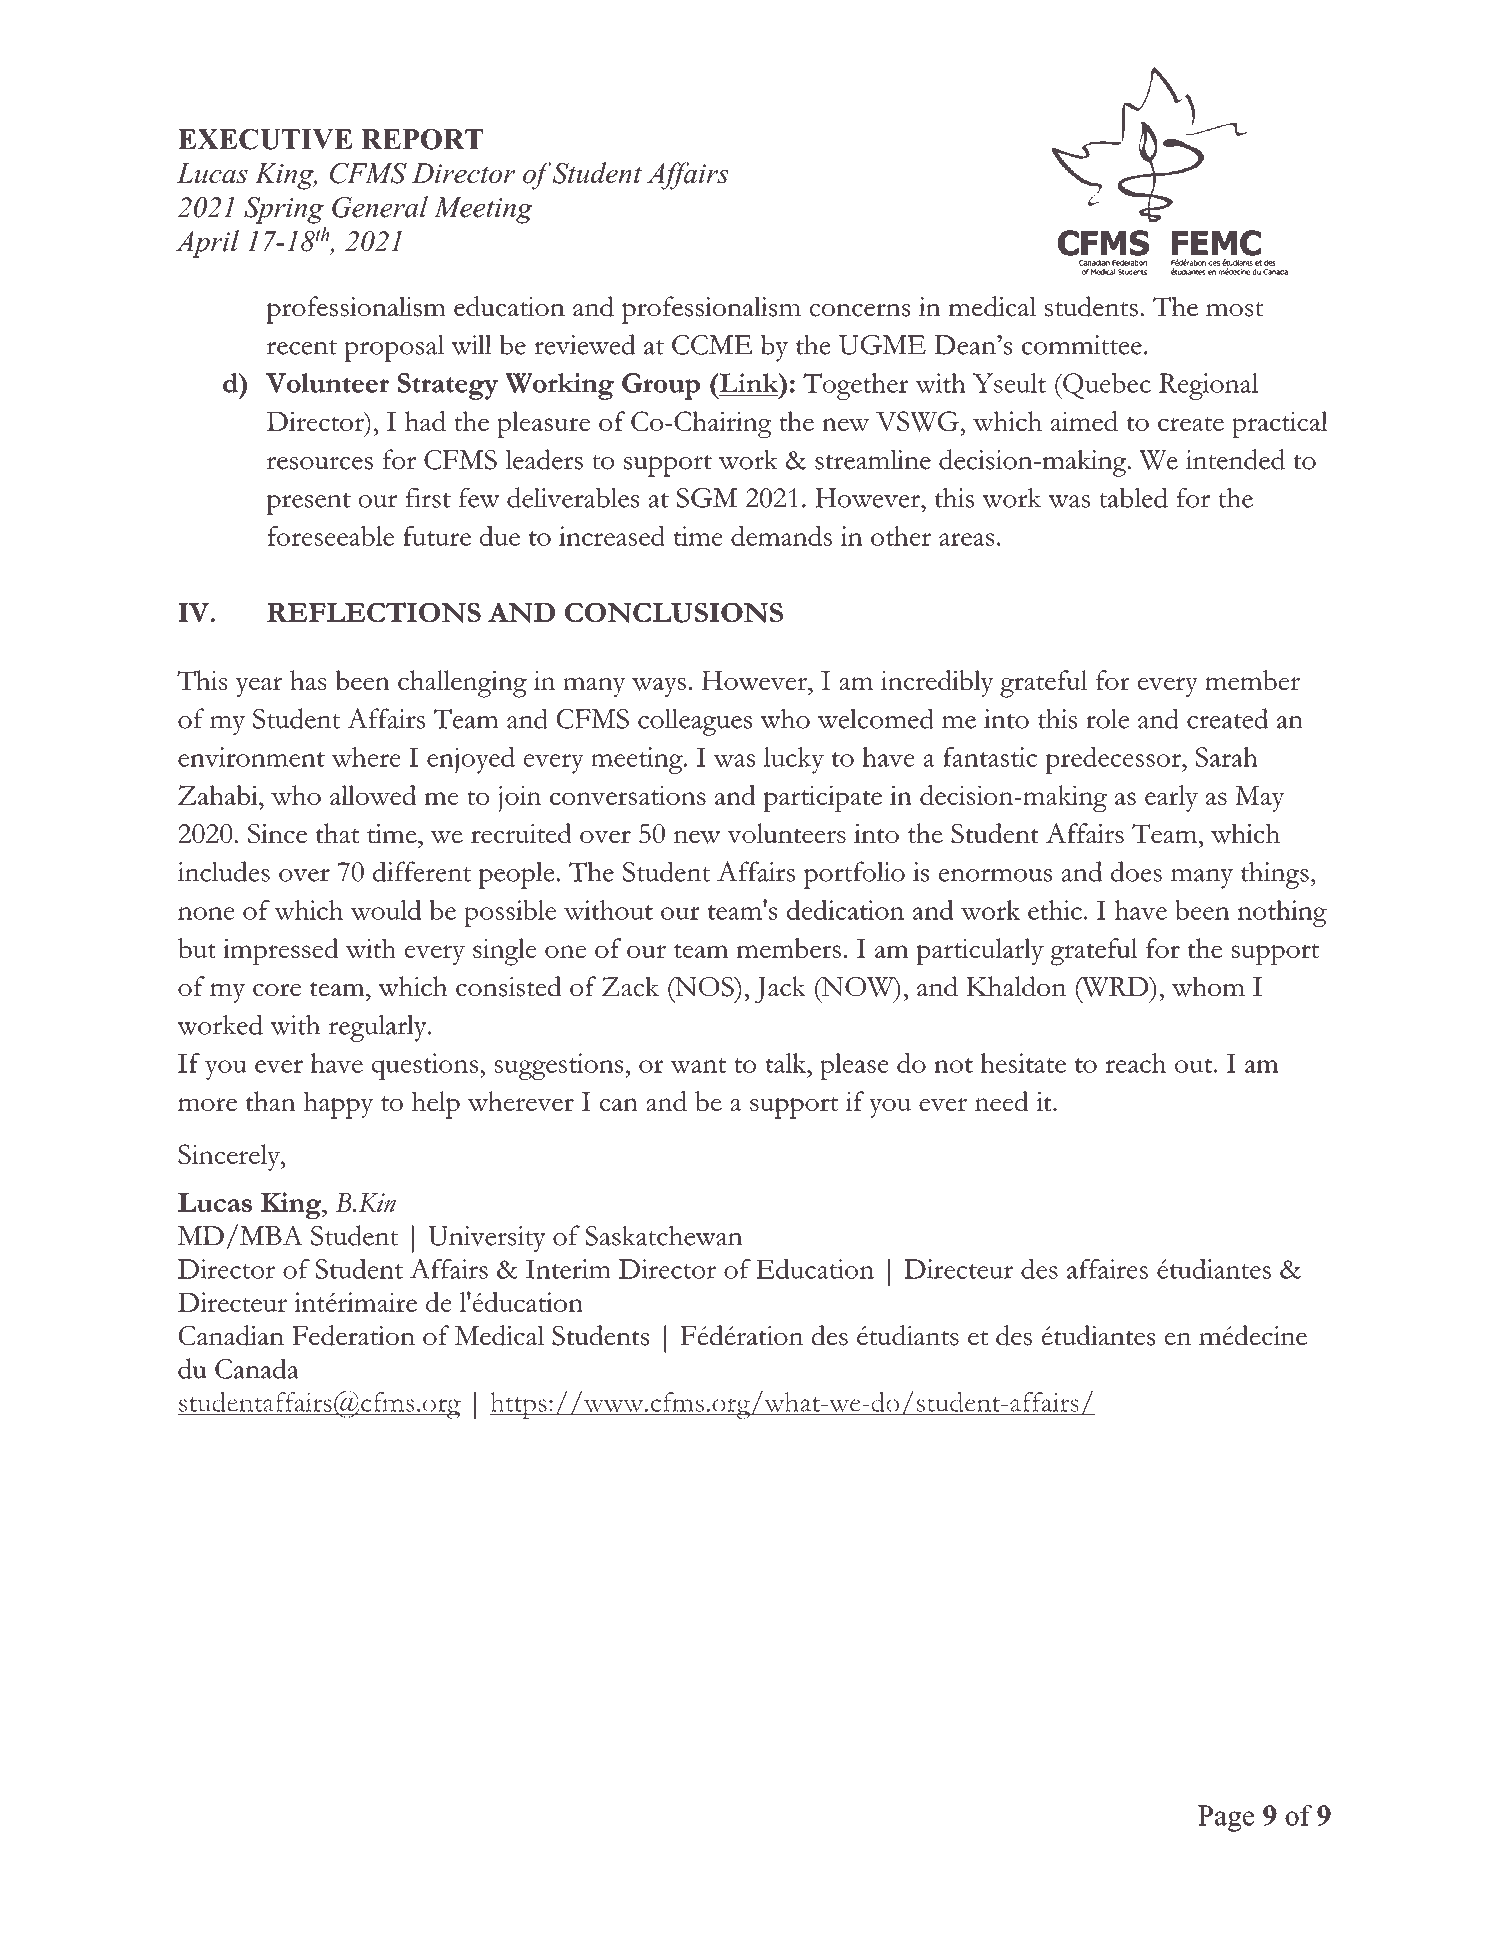 Image resolution: width=1509 pixels, height=1952 pixels. Describe the element at coordinates (284, 210) in the page. I see `Spring` at that location.
